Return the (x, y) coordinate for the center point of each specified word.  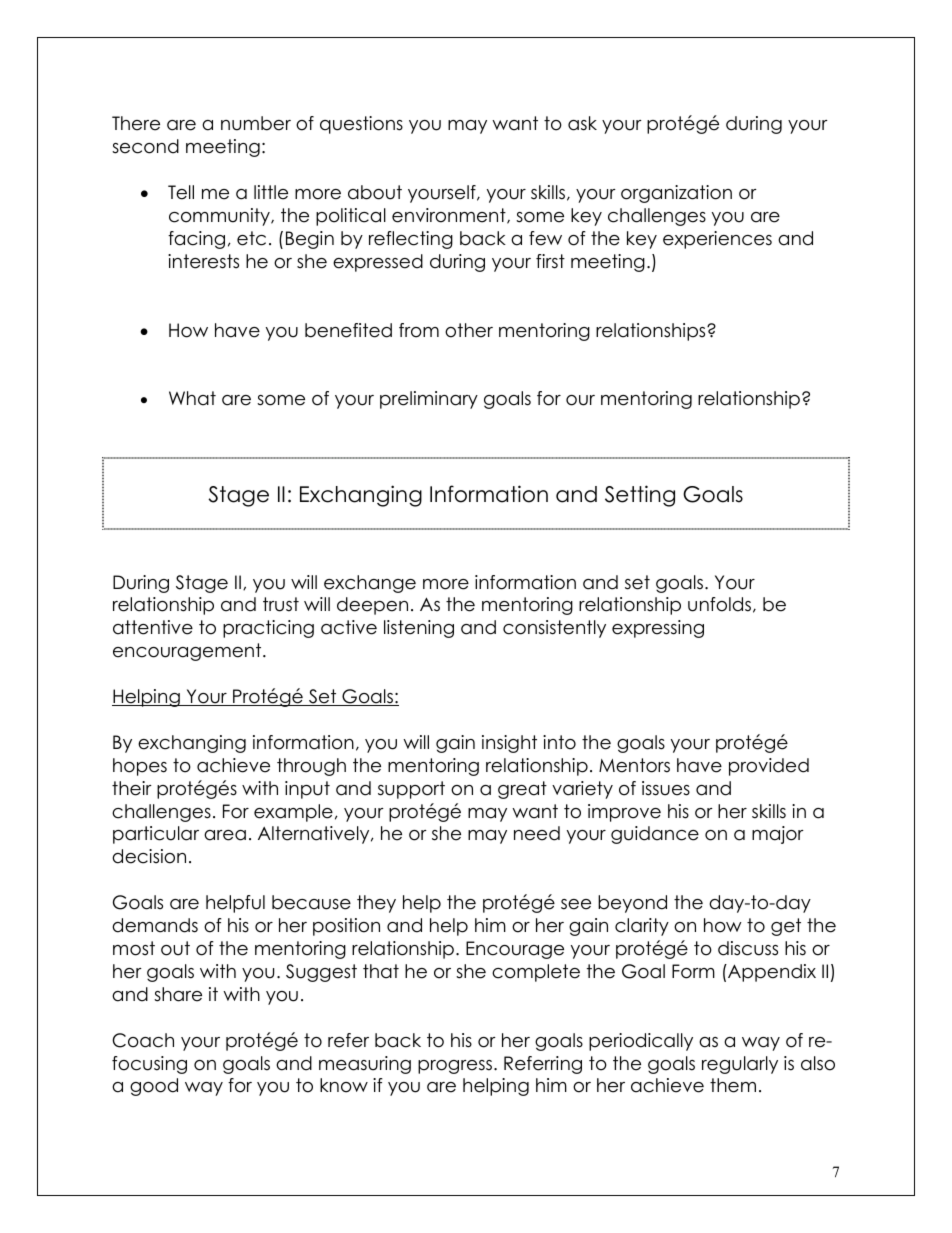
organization (676, 194)
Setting (640, 496)
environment (450, 216)
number (256, 123)
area (225, 835)
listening (419, 629)
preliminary (429, 400)
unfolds (719, 604)
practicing (268, 629)
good (154, 1087)
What (192, 398)
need (537, 833)
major (778, 835)
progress (455, 1067)
